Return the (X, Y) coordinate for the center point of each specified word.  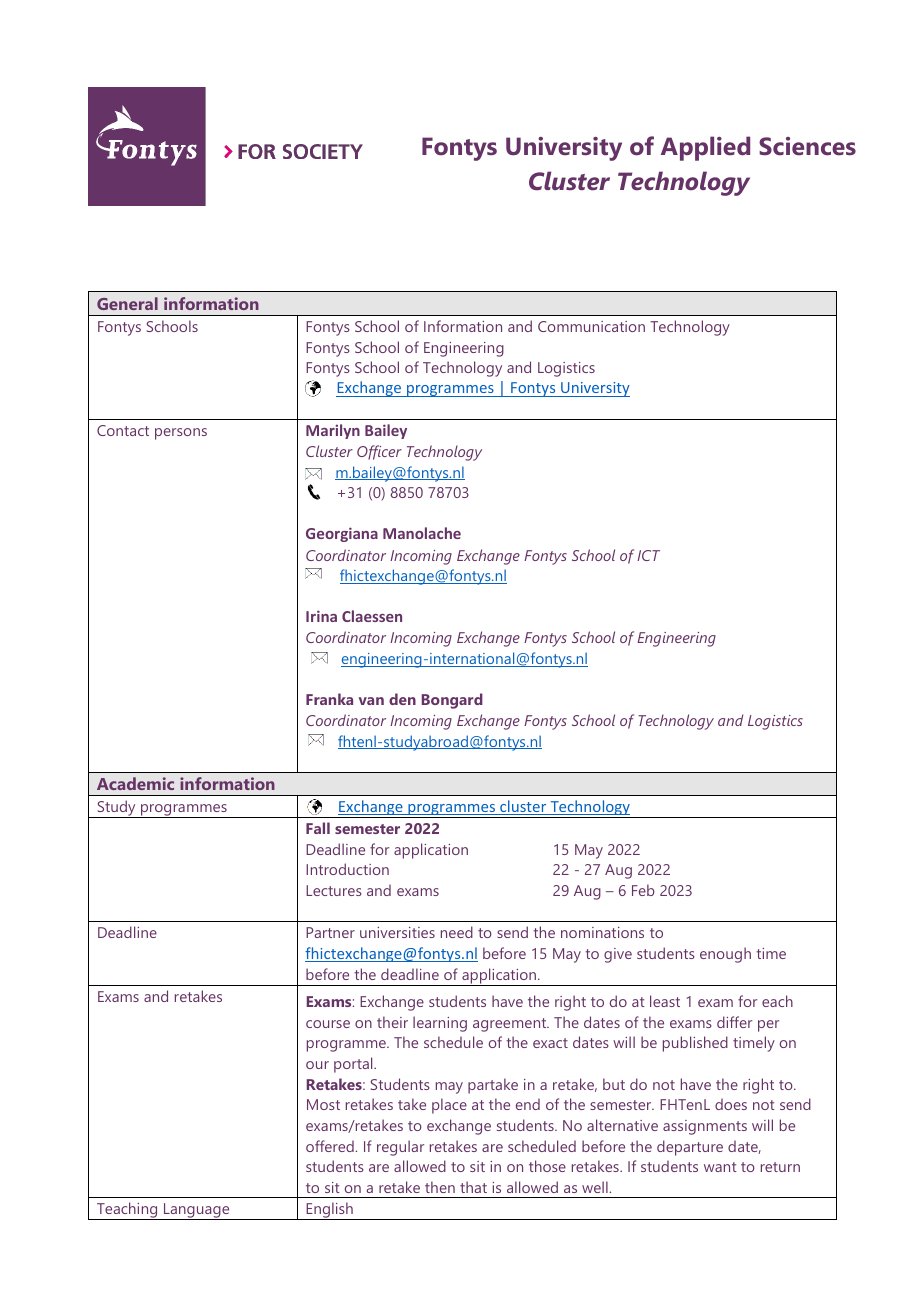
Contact (123, 430)
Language (197, 1211)
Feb (643, 890)
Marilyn (333, 431)
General (127, 303)
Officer (379, 452)
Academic (135, 783)
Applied (705, 148)
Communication (591, 326)
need (457, 932)
